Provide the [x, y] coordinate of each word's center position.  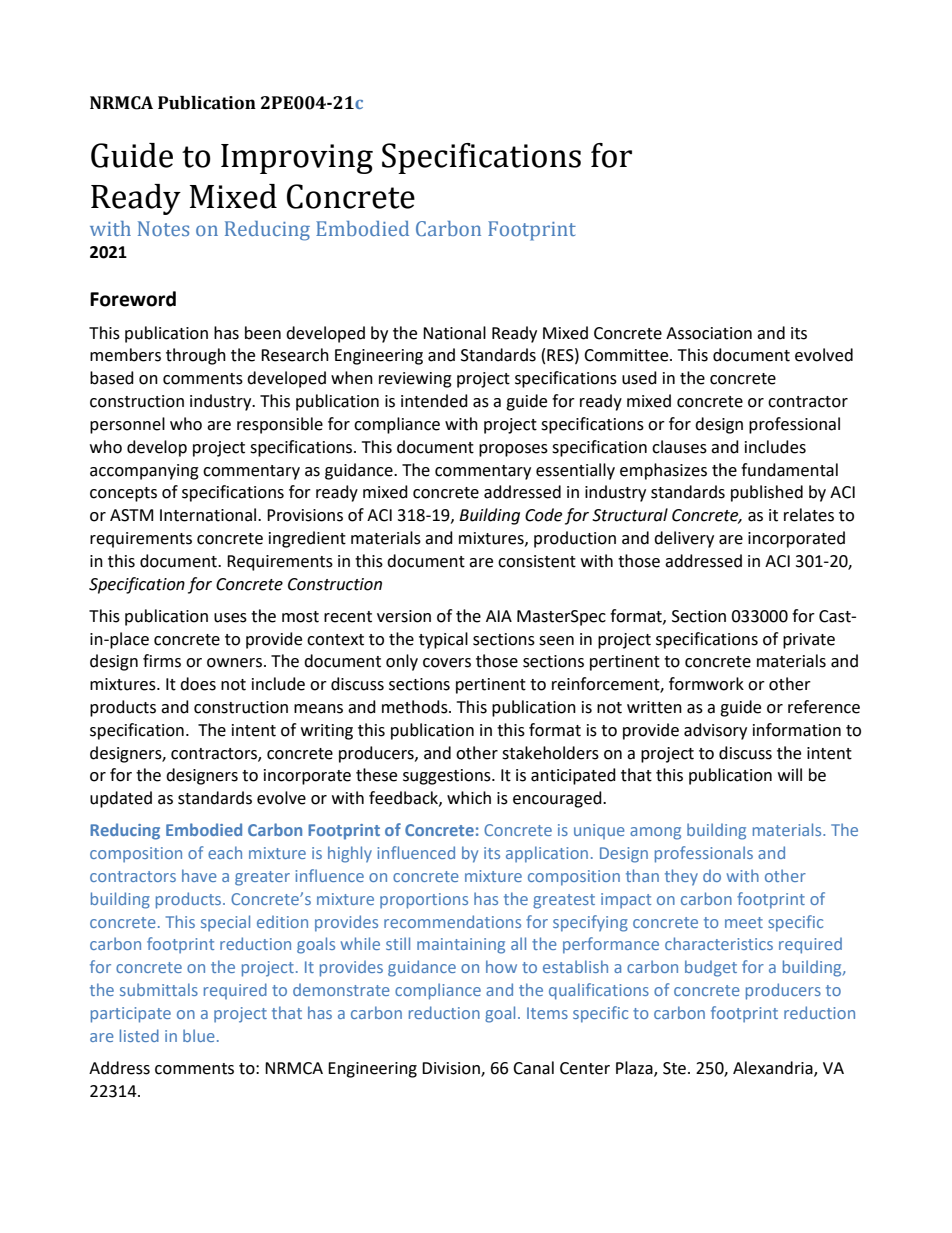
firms [162, 661]
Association [709, 333]
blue [199, 1035]
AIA [499, 616]
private [809, 641]
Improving [297, 159]
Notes [163, 228]
